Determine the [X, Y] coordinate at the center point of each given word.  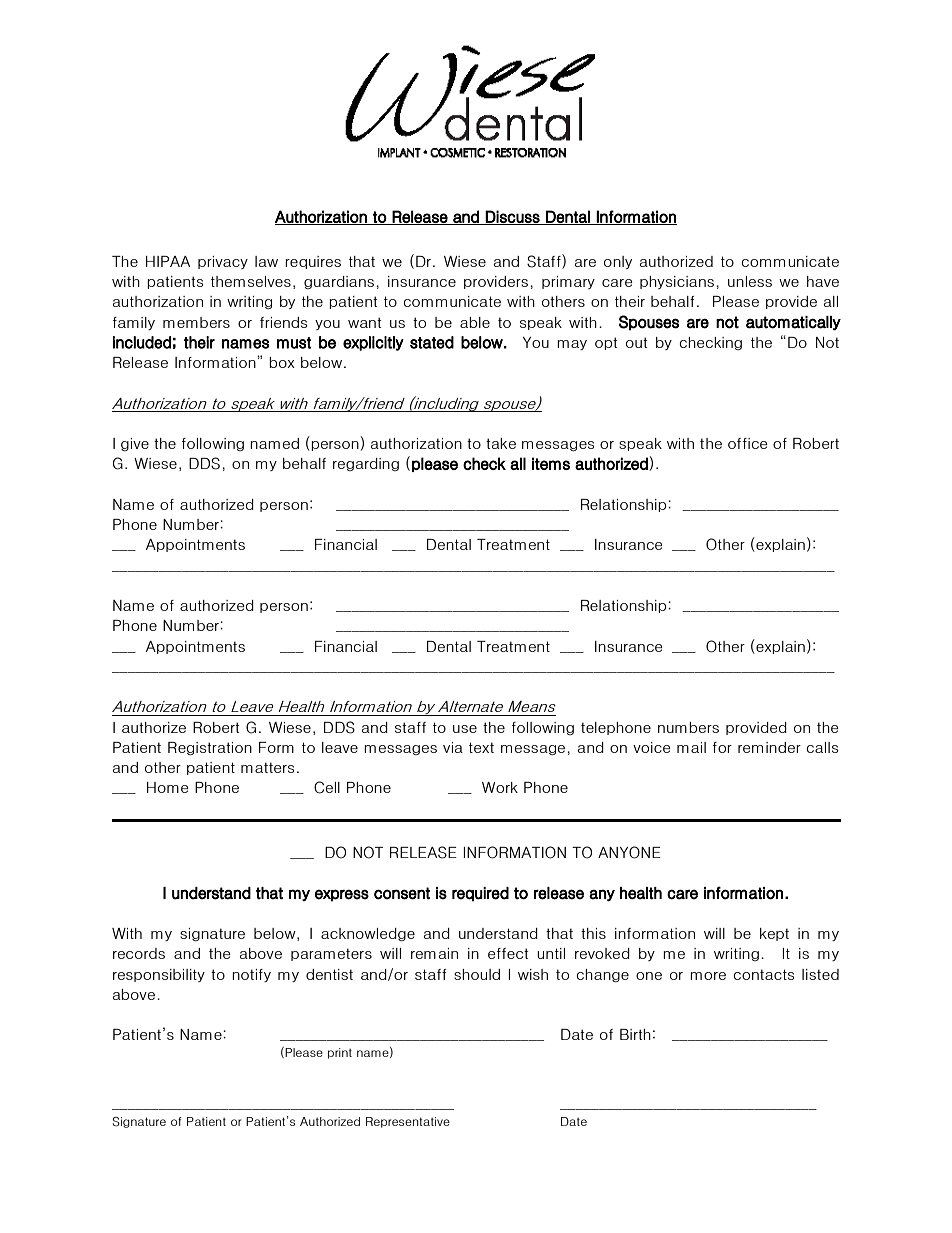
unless [750, 281]
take [501, 443]
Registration [210, 748]
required [480, 894]
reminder [769, 747]
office [748, 443]
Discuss [513, 217]
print [340, 1053]
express [342, 895]
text [481, 747]
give [135, 444]
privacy [223, 262]
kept [774, 934]
